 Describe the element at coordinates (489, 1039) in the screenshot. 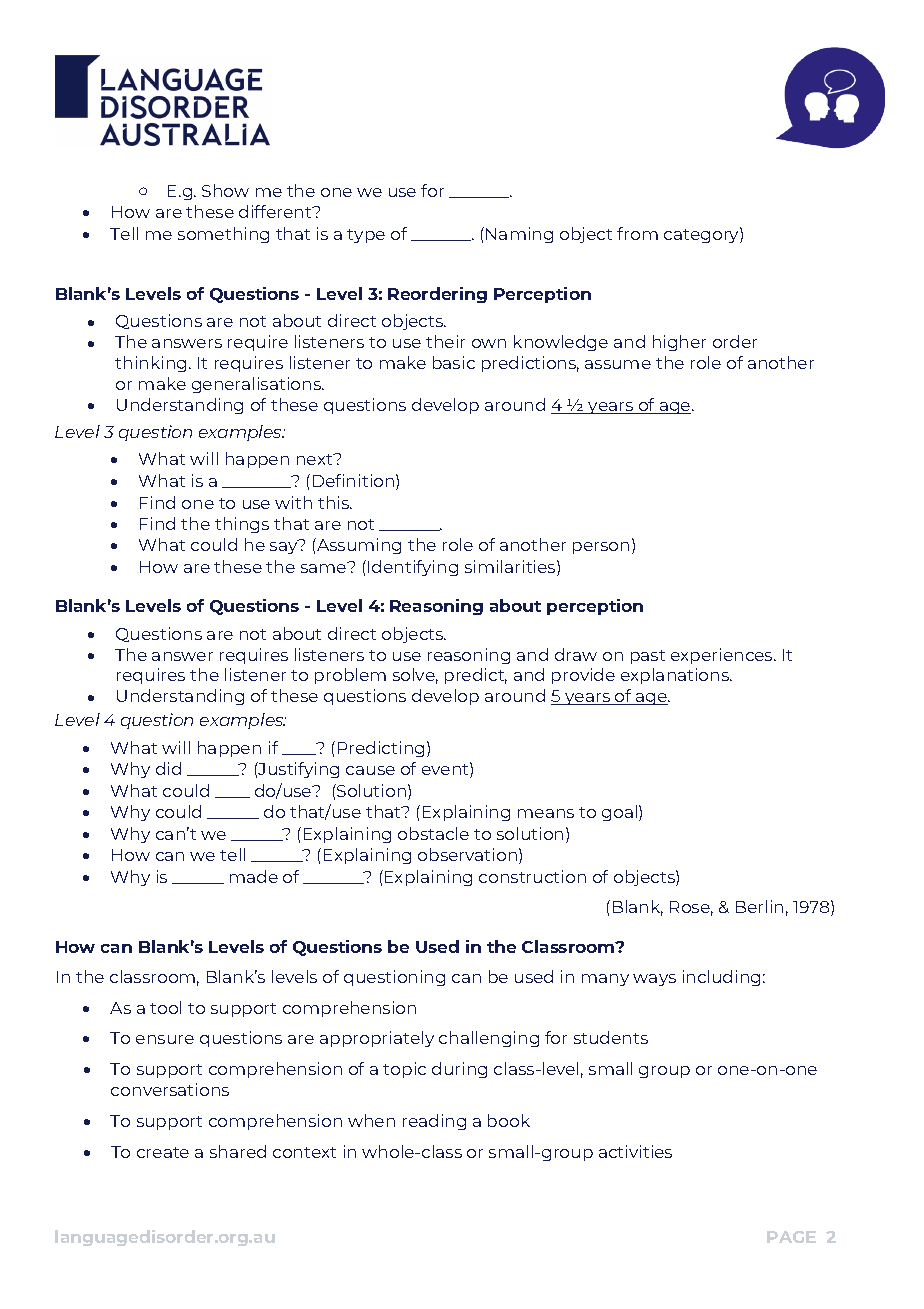

I see `challenging` at that location.
